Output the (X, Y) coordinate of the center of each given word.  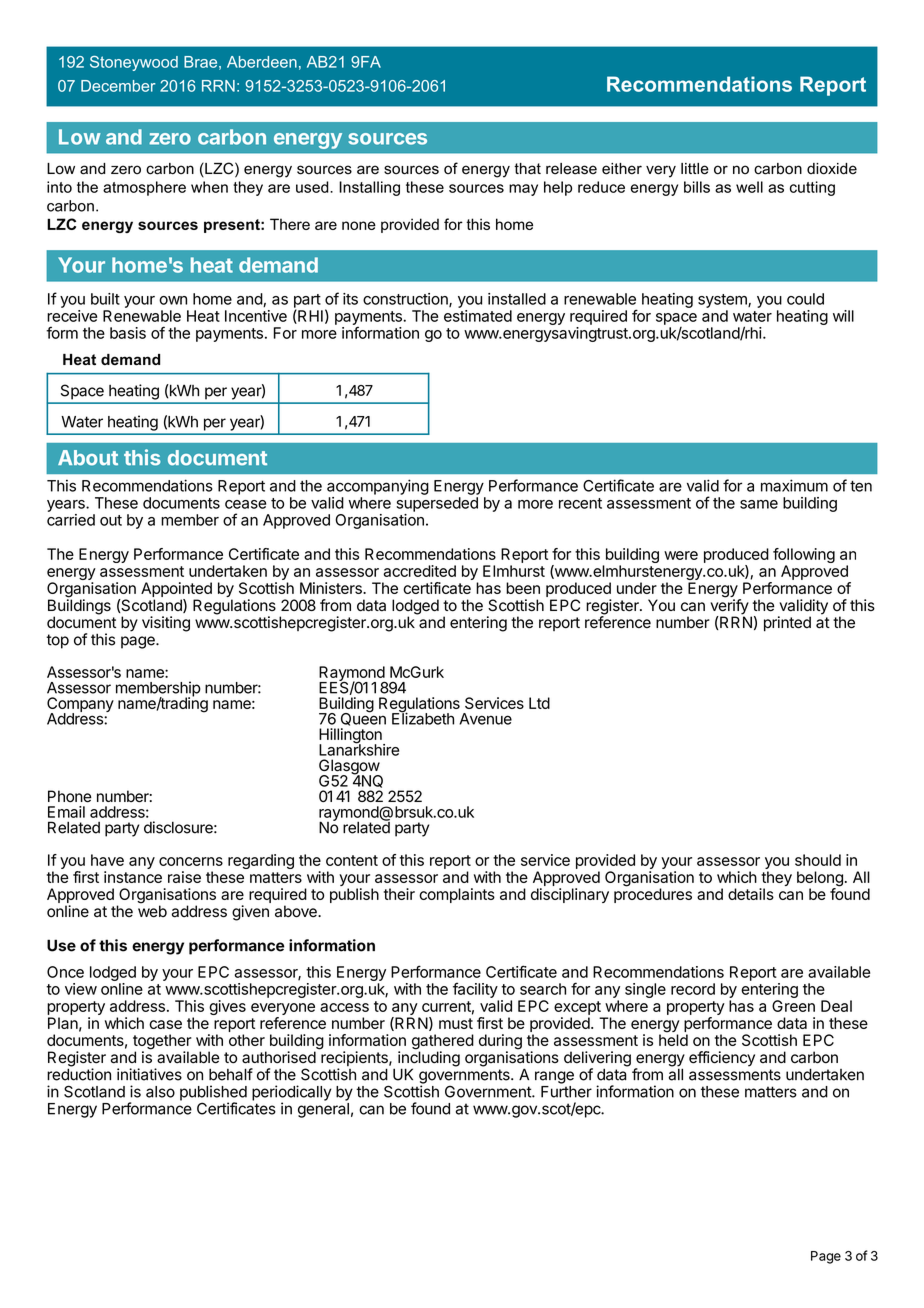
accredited (420, 571)
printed (787, 624)
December (118, 86)
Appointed (176, 591)
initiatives (149, 1074)
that (527, 169)
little (695, 169)
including (429, 1059)
